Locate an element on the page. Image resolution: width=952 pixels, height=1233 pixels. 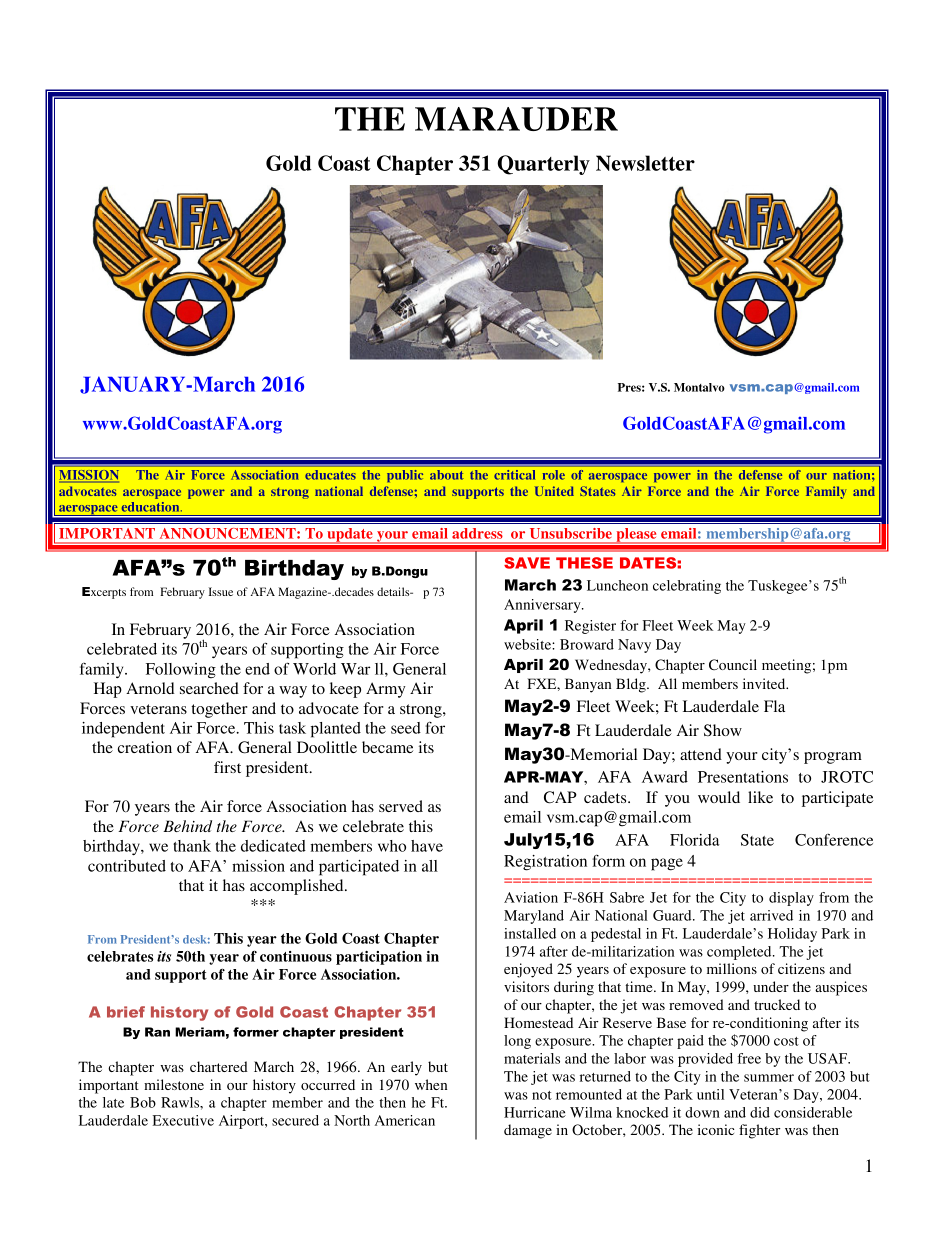
MARAUDER is located at coordinates (516, 119).
